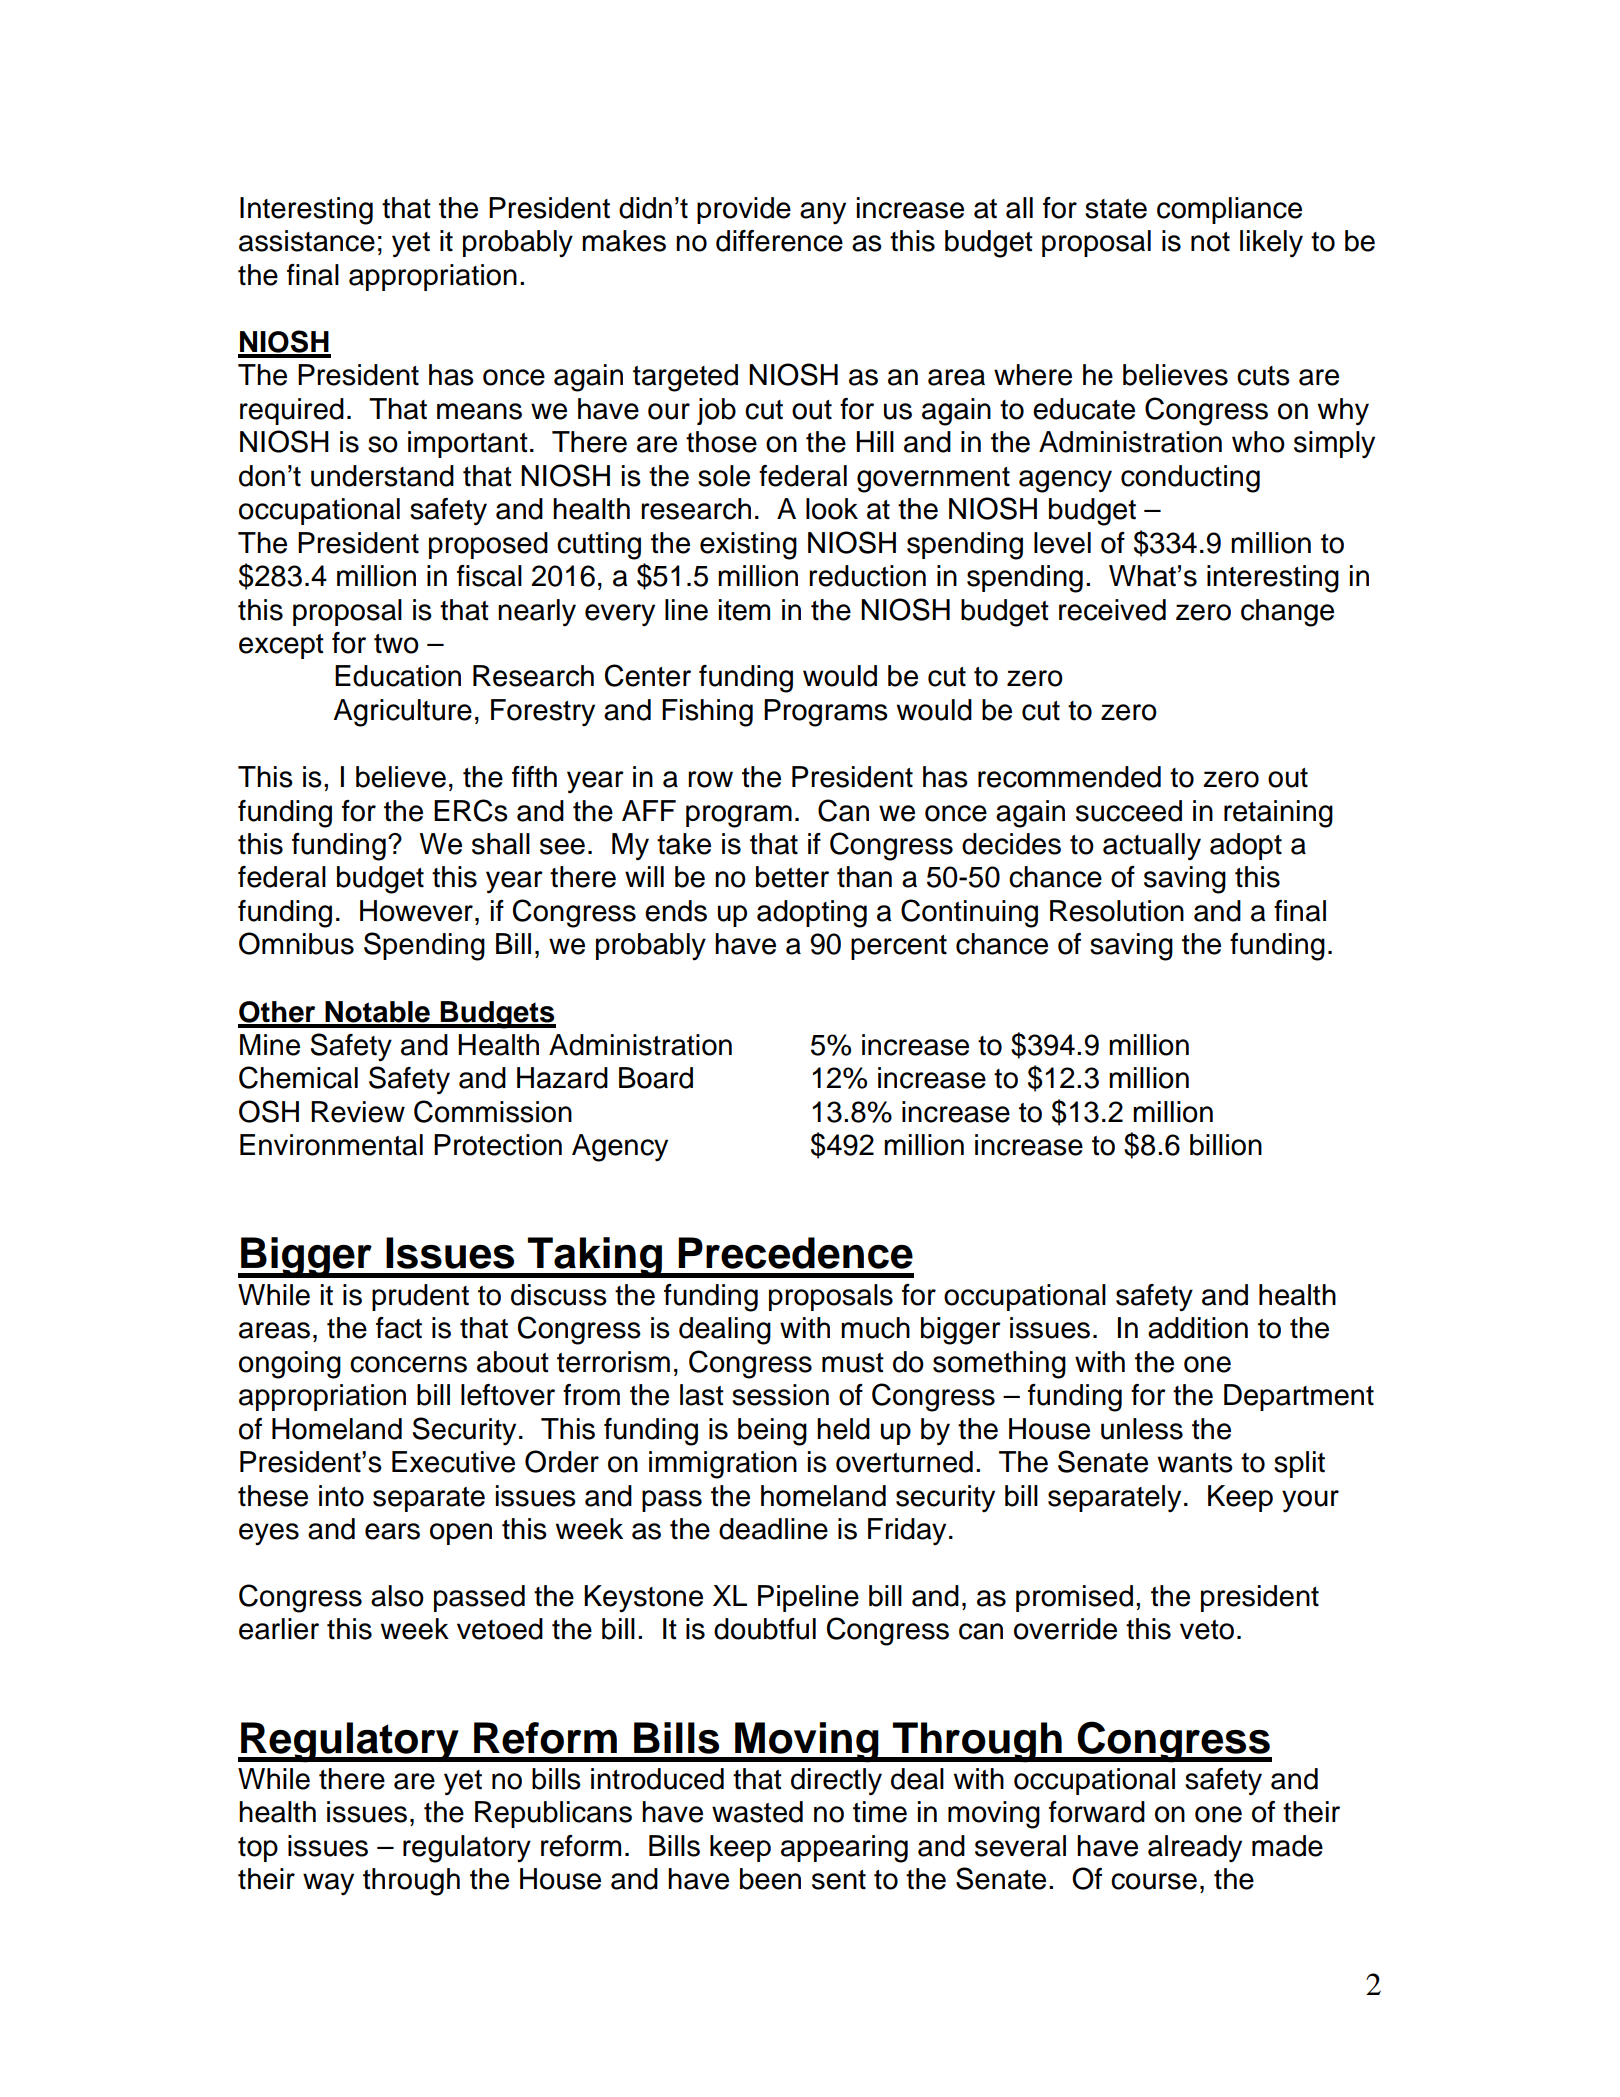  What do you see at coordinates (1271, 244) in the screenshot?
I see `likely` at bounding box center [1271, 244].
